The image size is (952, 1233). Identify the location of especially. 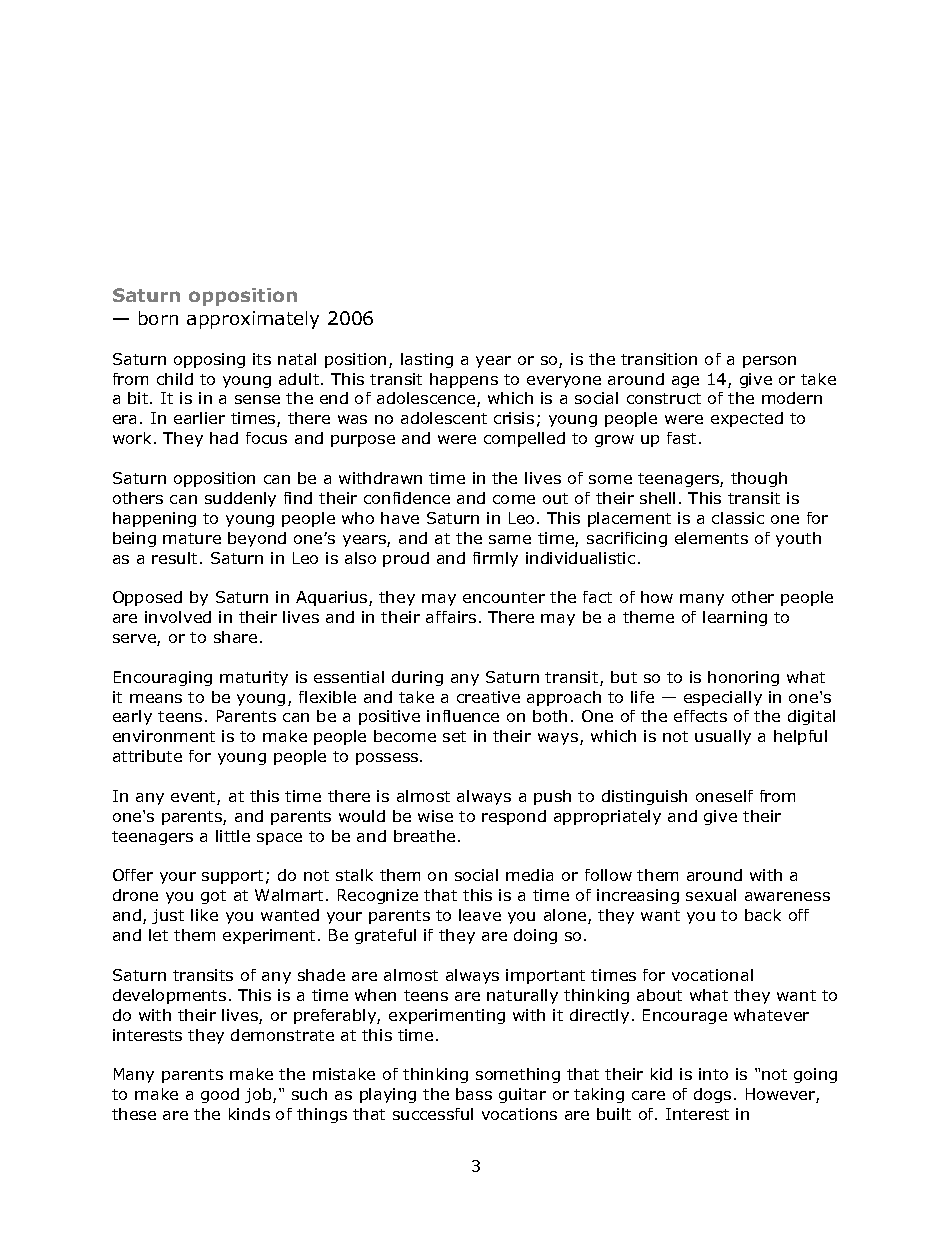
(723, 698).
